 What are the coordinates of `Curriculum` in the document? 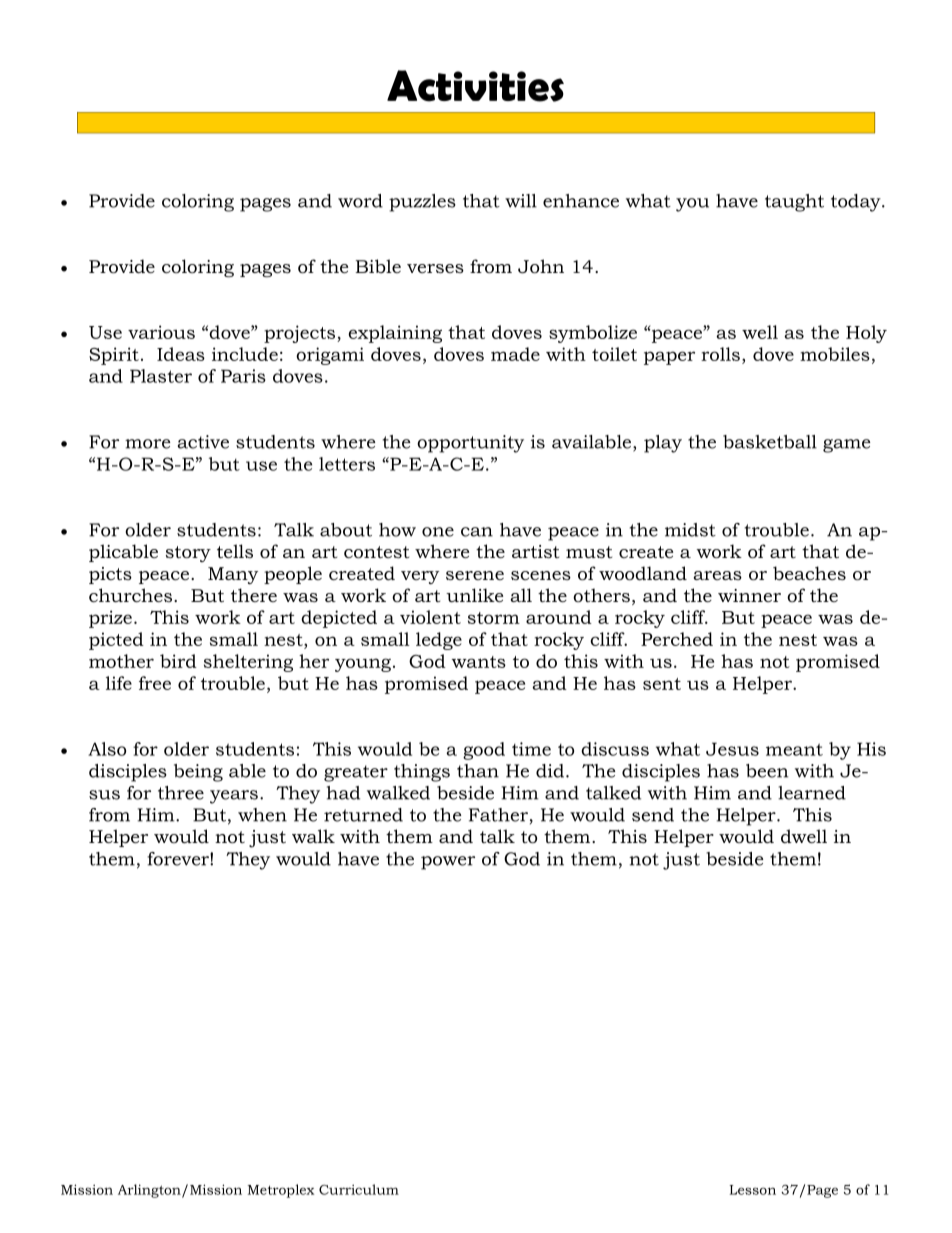 It's located at (359, 1189).
